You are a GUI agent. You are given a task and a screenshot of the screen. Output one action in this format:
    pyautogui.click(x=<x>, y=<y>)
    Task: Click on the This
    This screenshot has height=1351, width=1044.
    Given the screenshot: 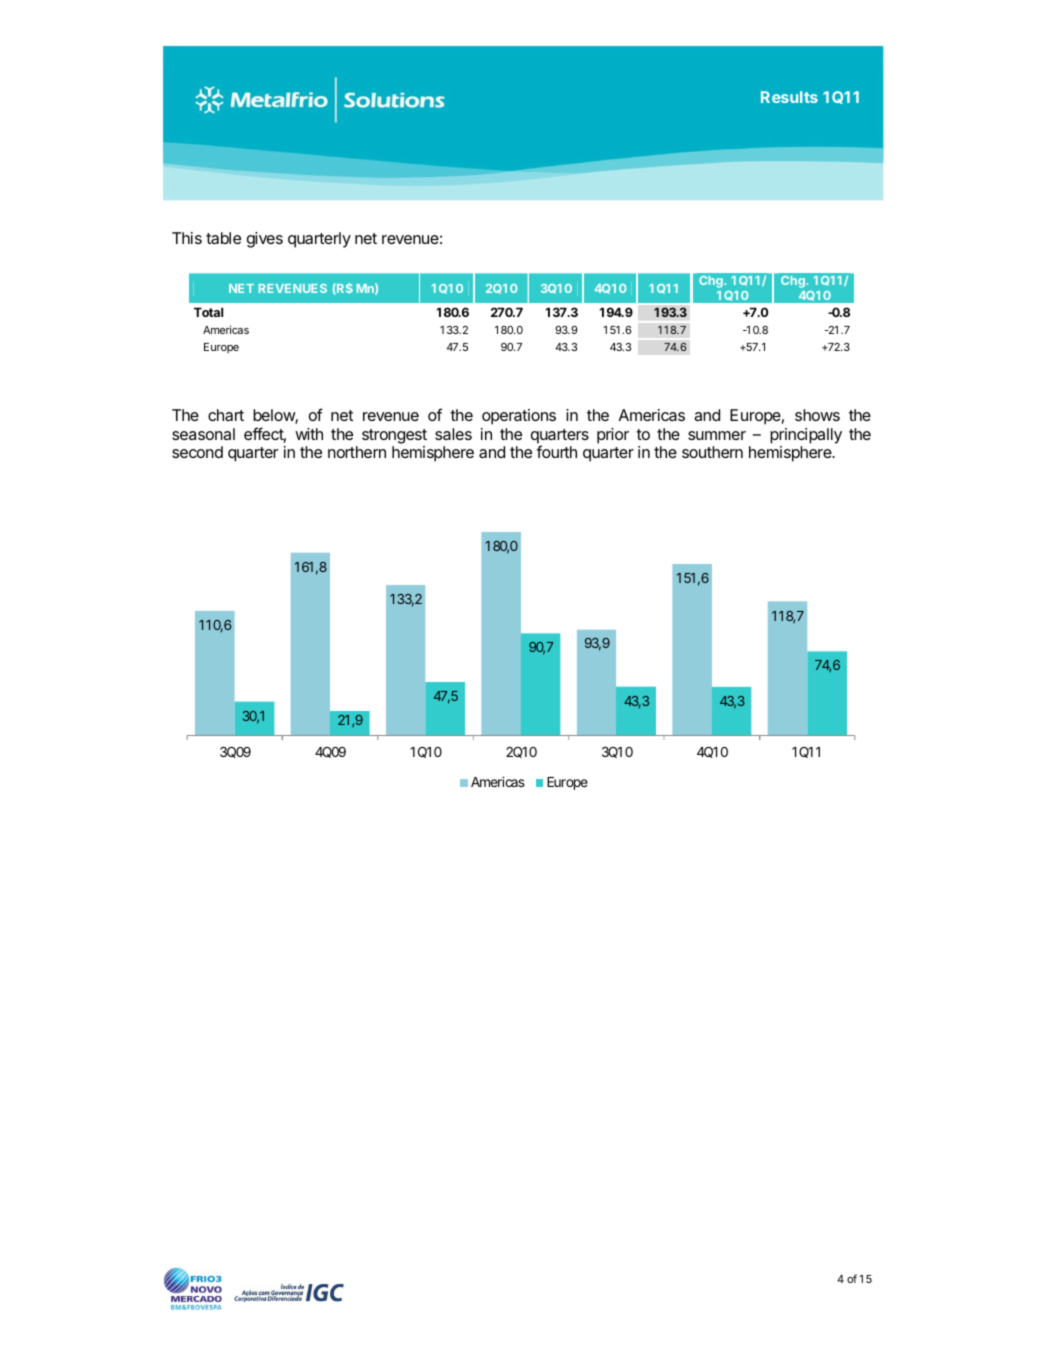 What is the action you would take?
    pyautogui.click(x=187, y=238)
